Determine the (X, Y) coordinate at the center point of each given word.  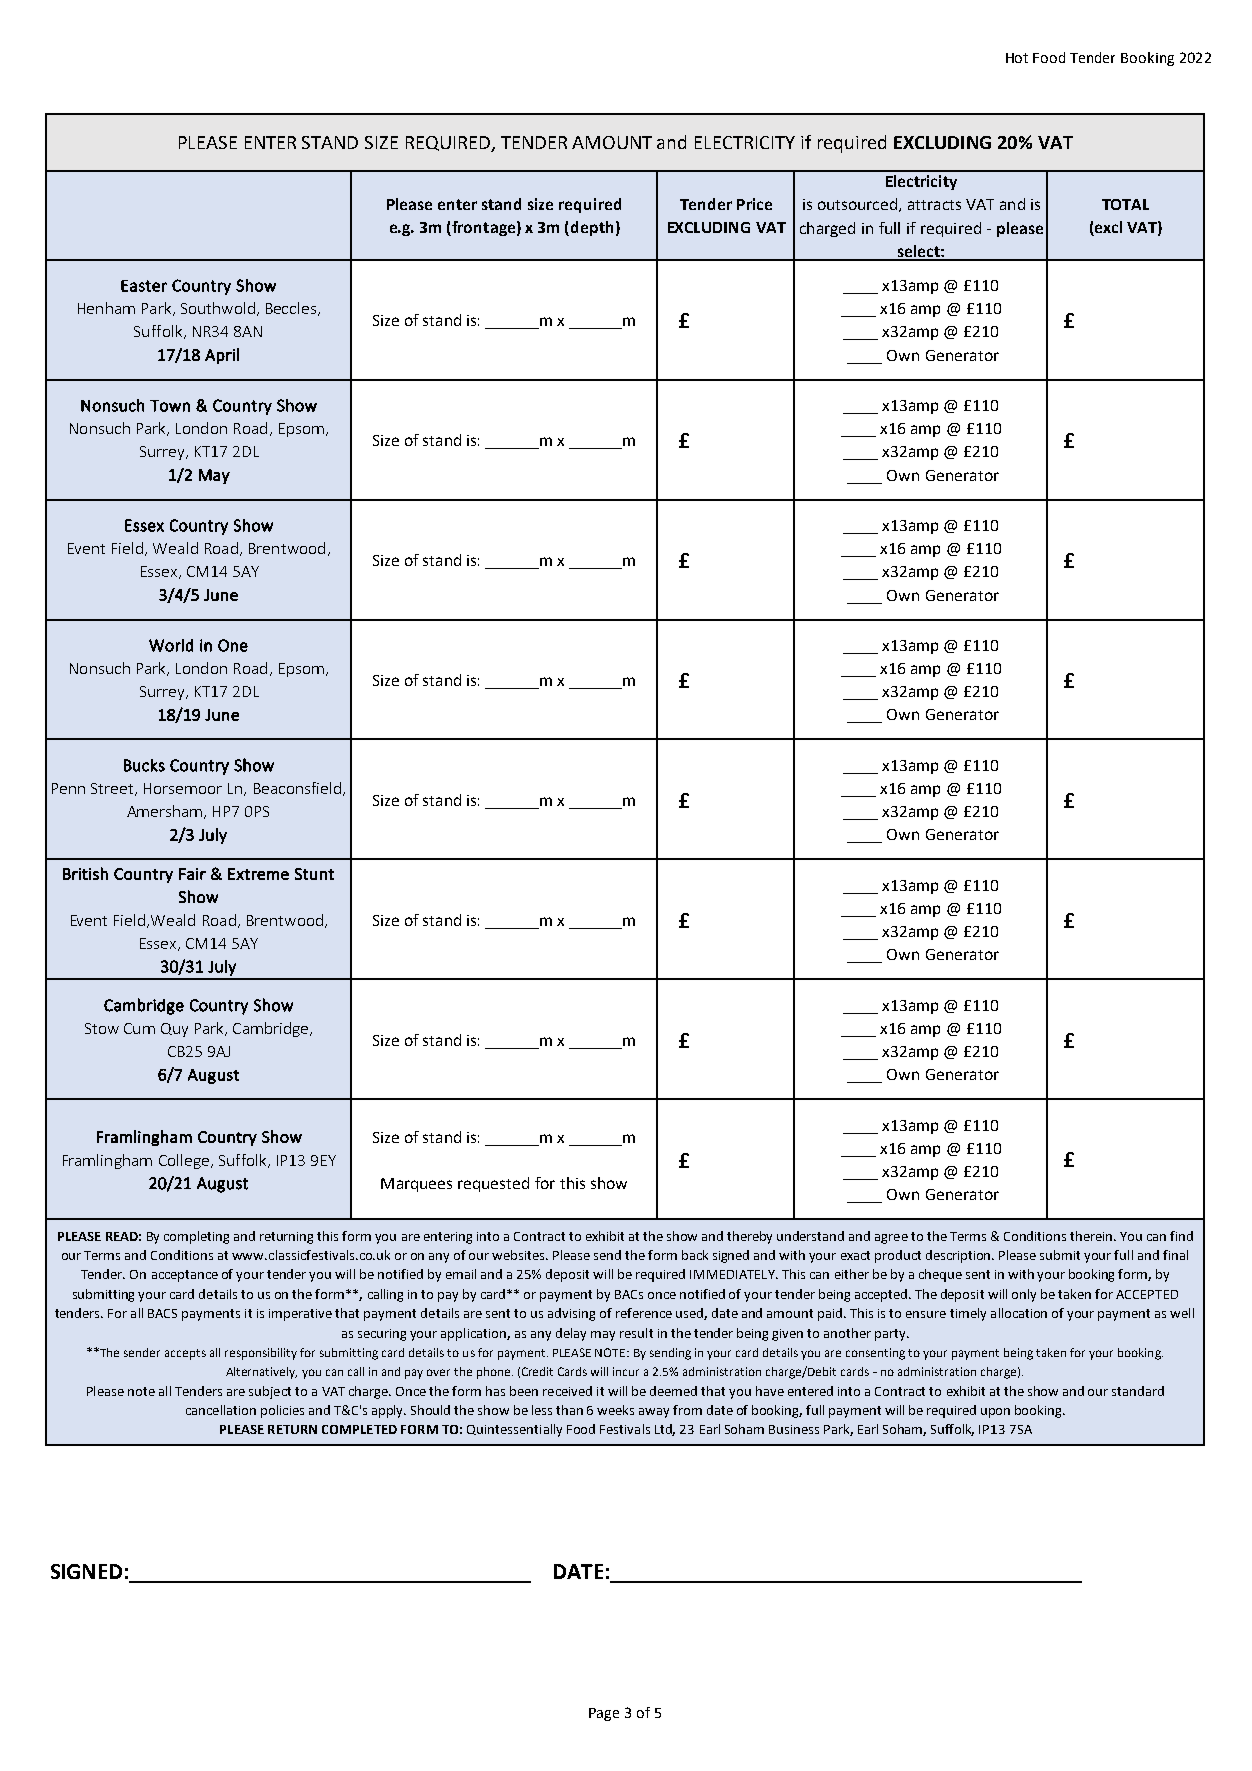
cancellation (221, 1410)
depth (592, 228)
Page (604, 1714)
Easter (144, 286)
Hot (1017, 58)
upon (995, 1413)
